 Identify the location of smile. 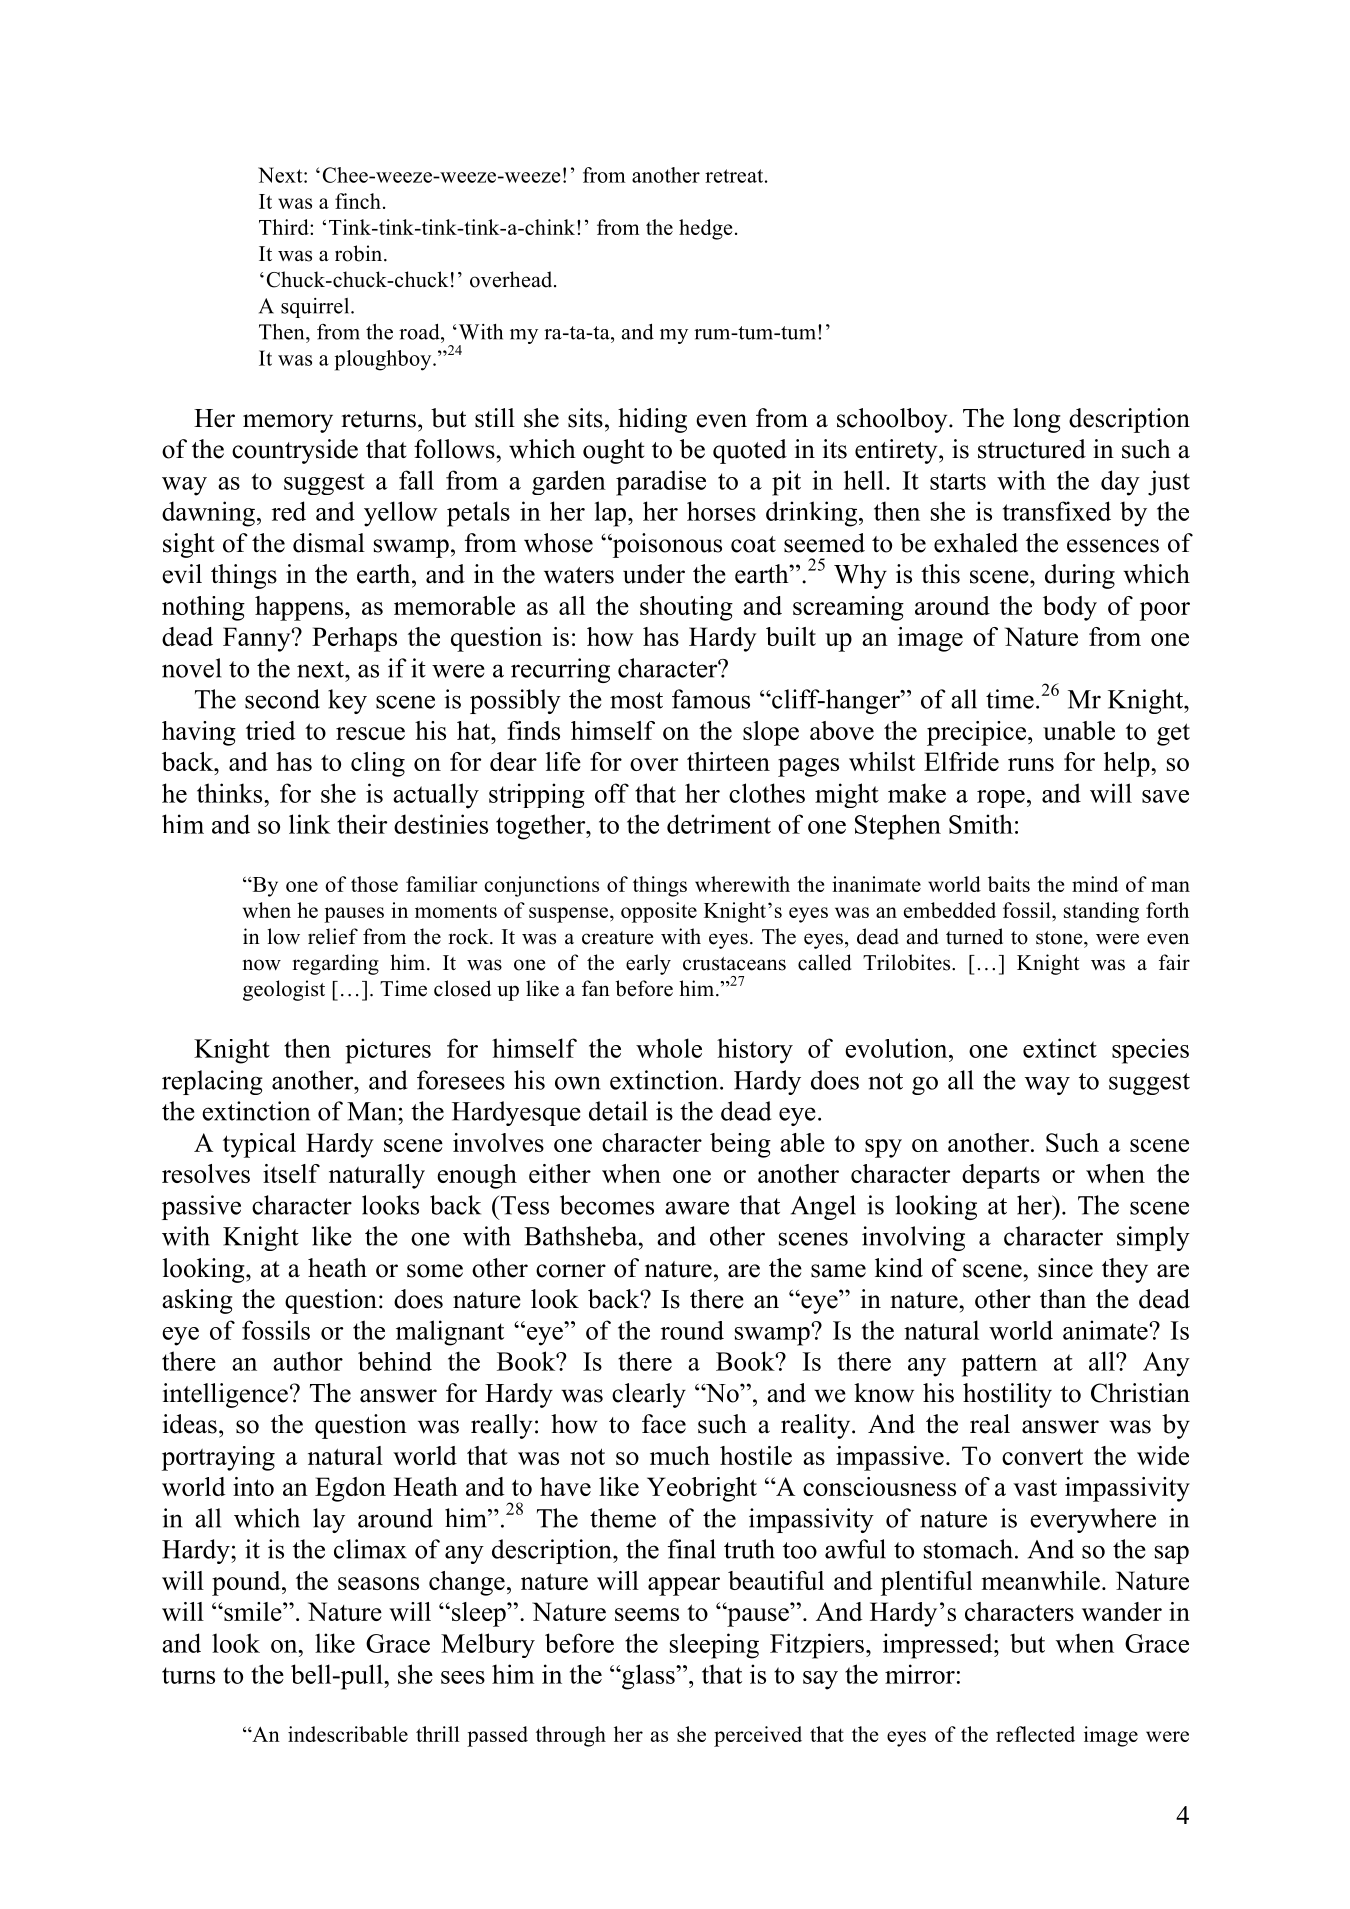
(253, 1611).
